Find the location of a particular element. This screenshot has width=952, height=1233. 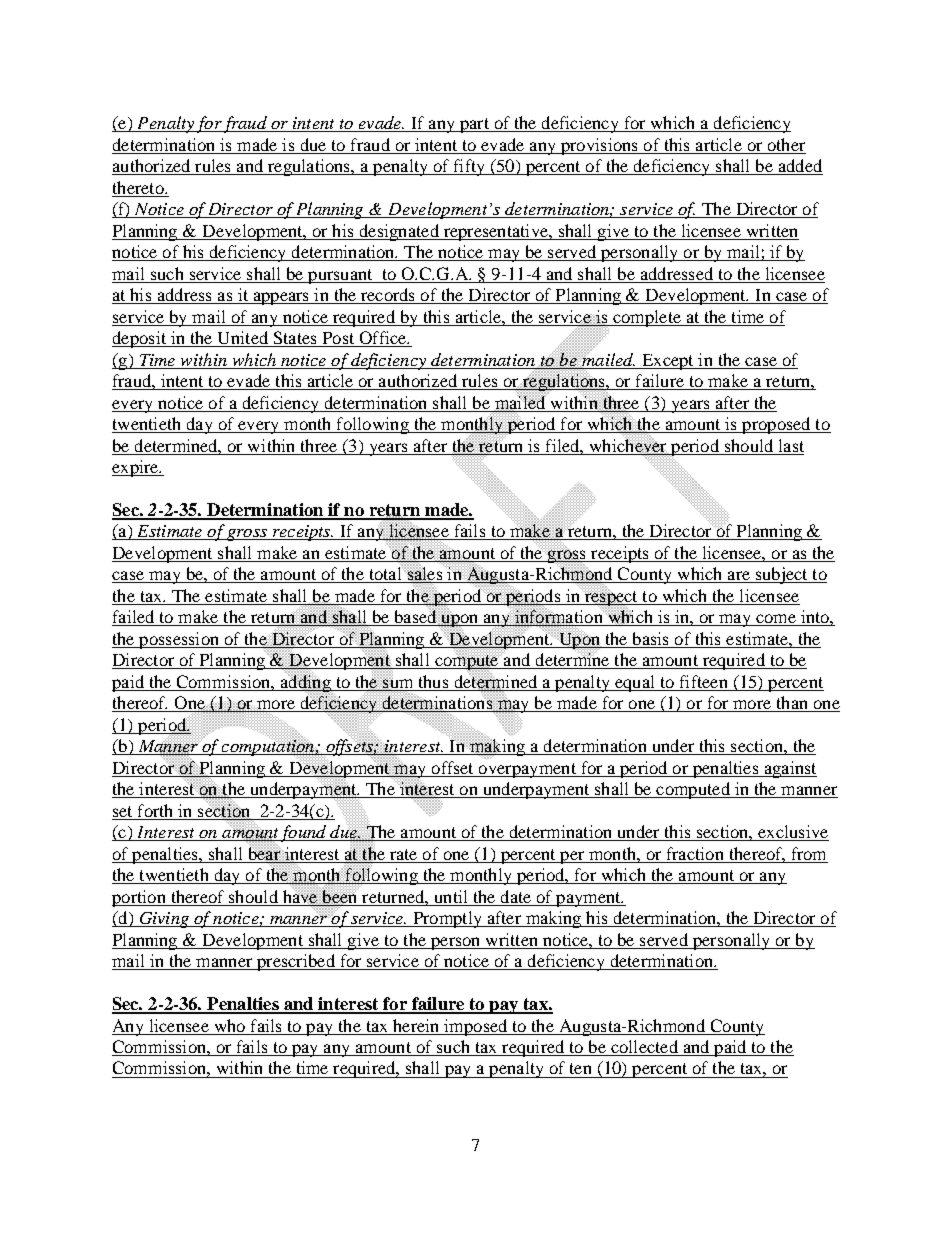

other is located at coordinates (786, 144).
